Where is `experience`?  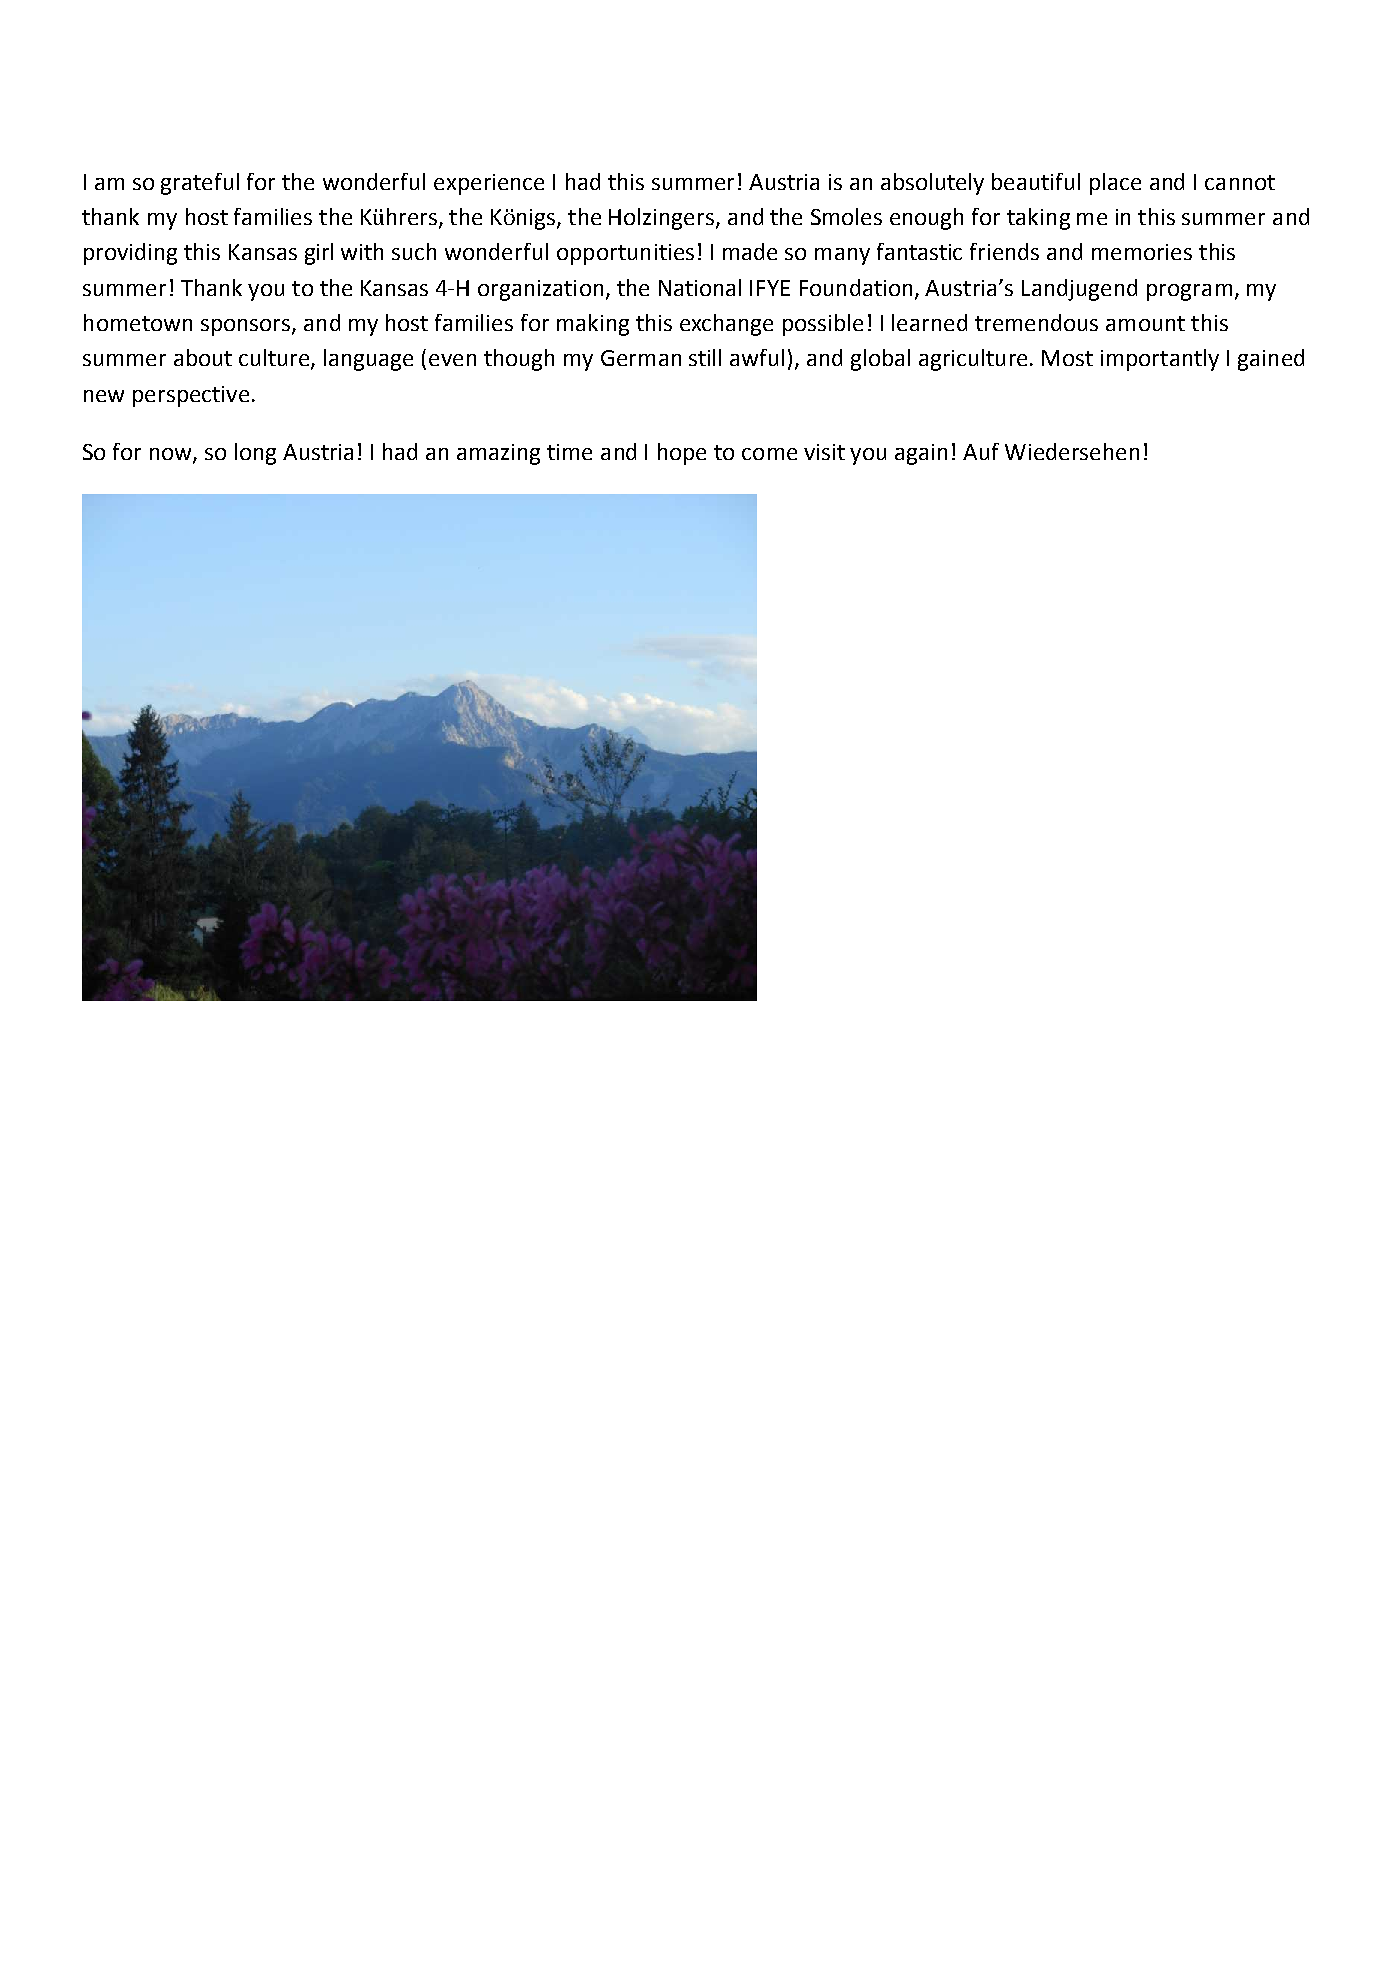
experience is located at coordinates (489, 184).
